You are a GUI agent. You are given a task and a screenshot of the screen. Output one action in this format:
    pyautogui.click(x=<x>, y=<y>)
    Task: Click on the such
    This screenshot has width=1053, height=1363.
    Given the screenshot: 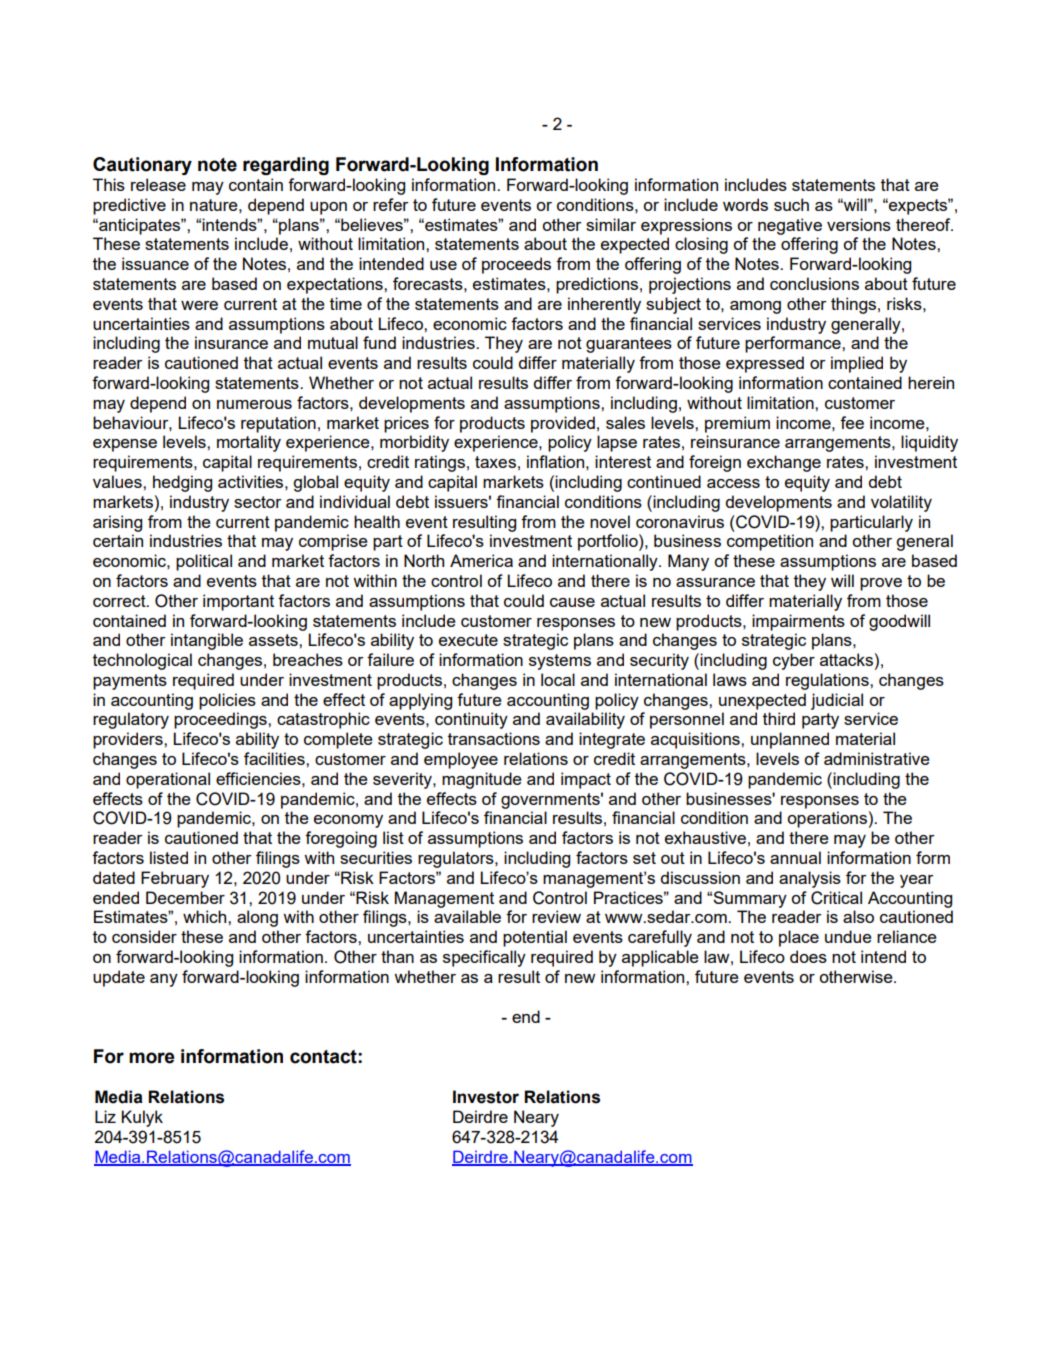 What is the action you would take?
    pyautogui.click(x=791, y=204)
